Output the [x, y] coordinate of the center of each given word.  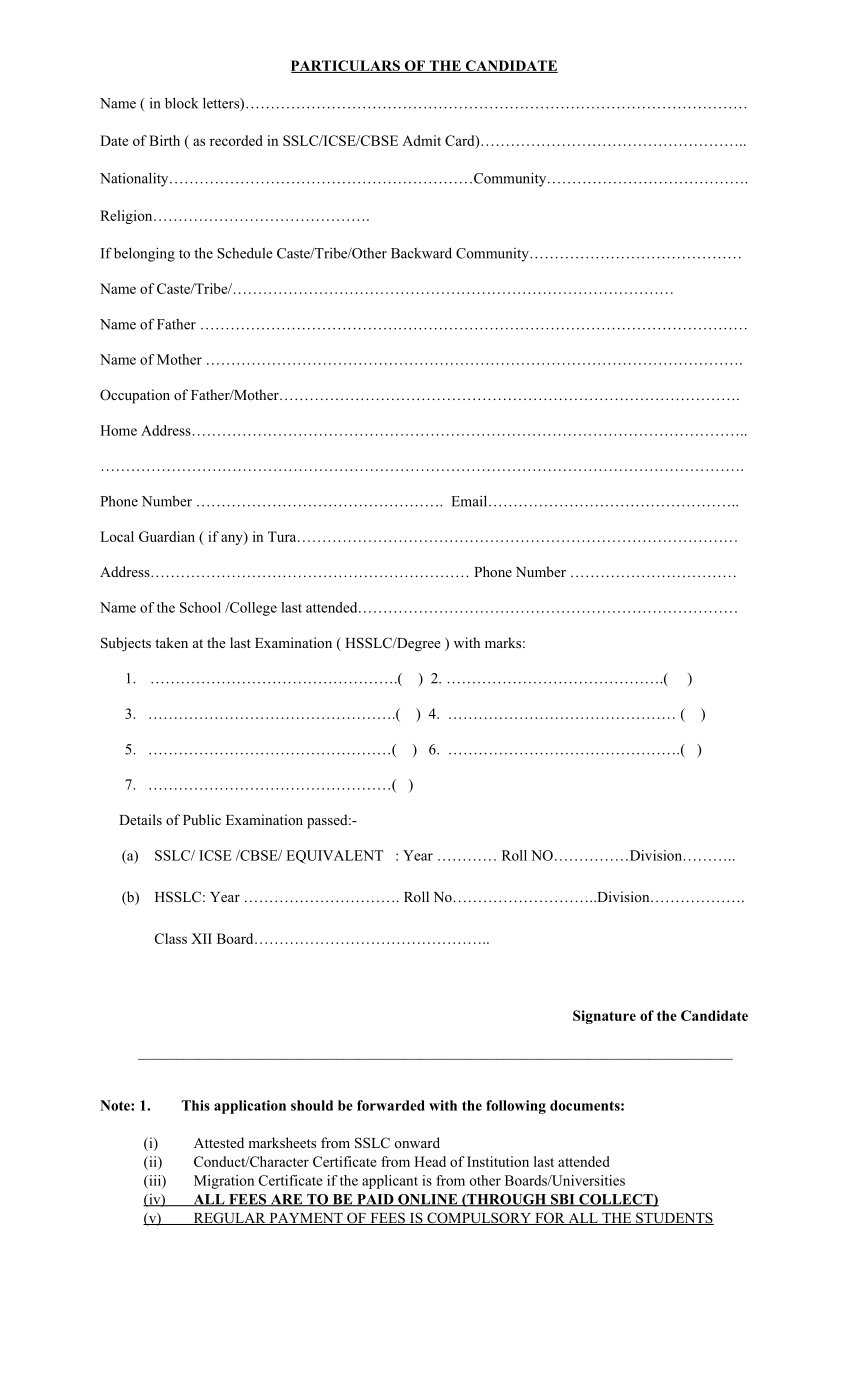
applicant [390, 1182]
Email [470, 501]
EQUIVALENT [334, 857]
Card [461, 142]
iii [155, 1181]
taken [171, 642]
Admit [421, 140]
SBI [563, 1200]
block [181, 103]
